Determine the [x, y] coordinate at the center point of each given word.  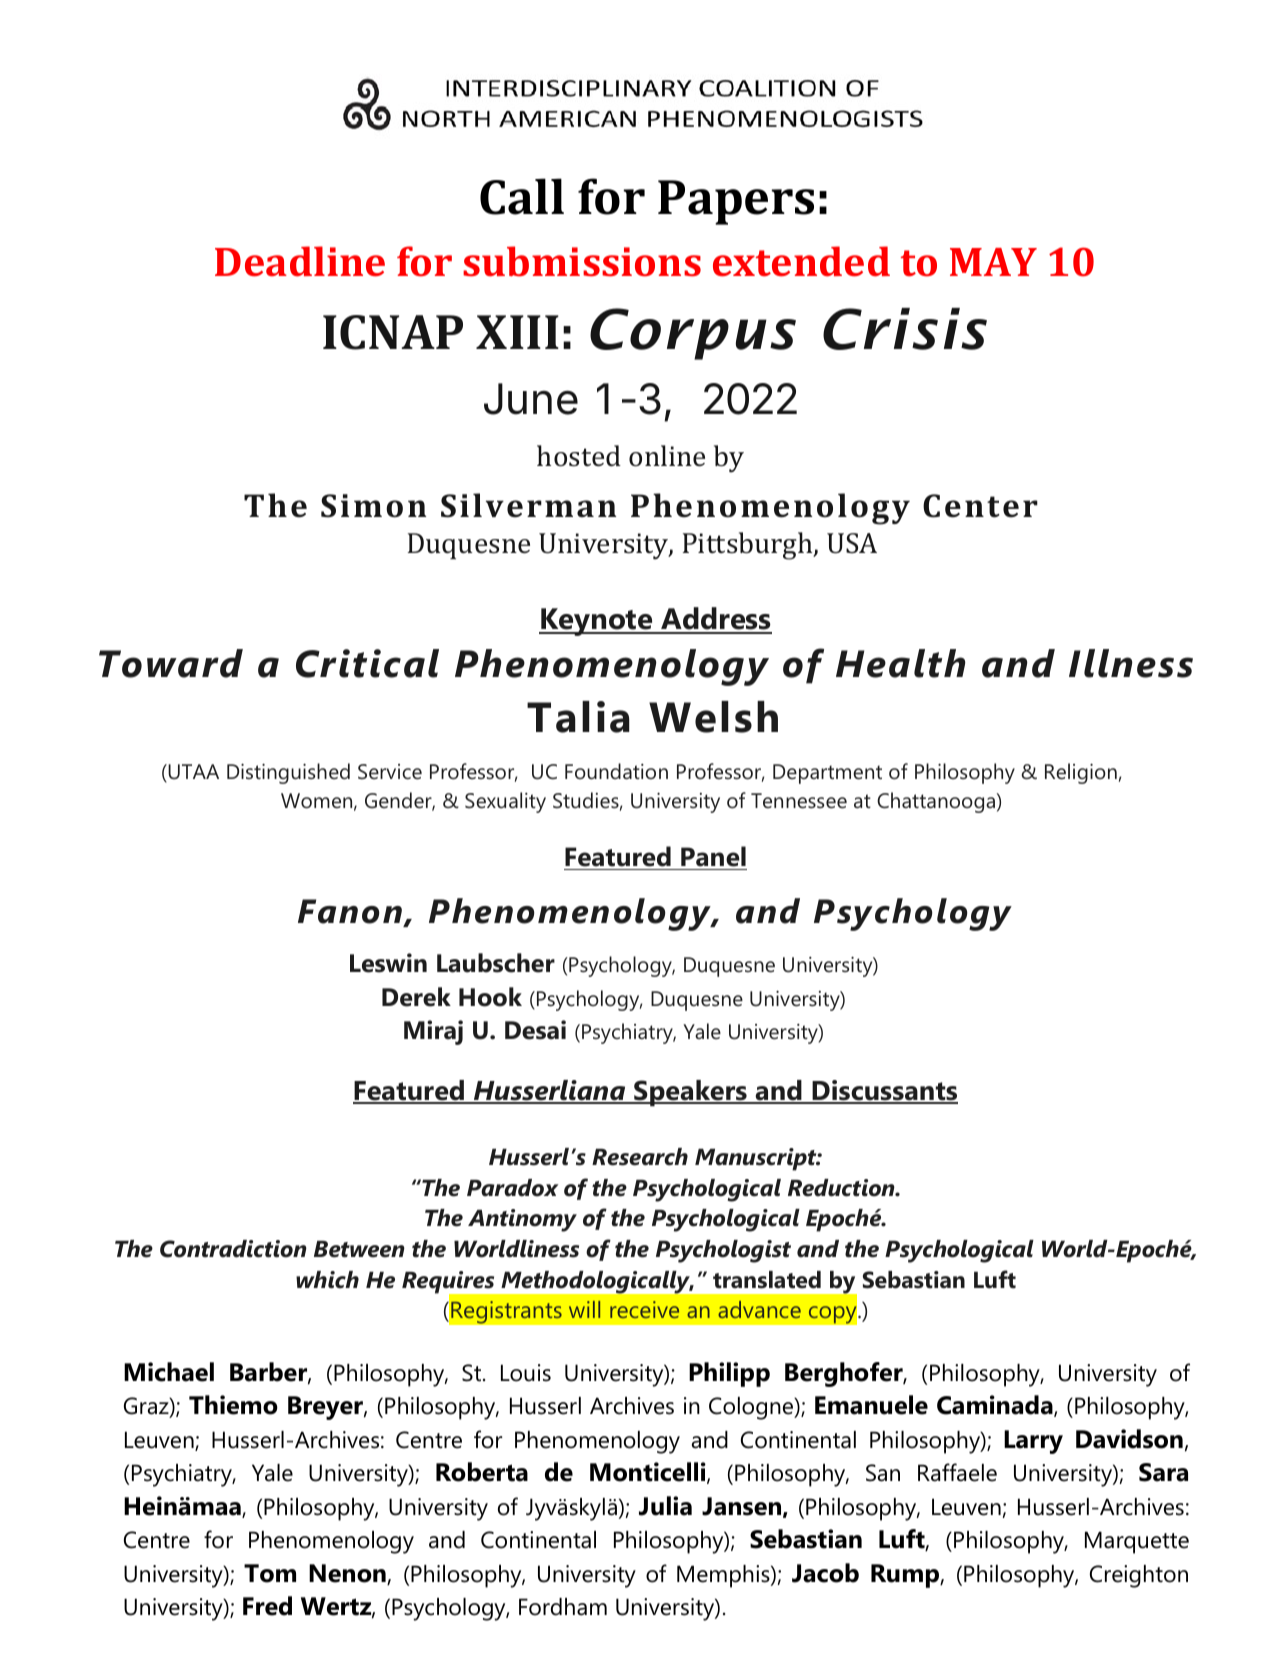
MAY [993, 262]
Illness [1131, 663]
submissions [582, 261]
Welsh [713, 717]
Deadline [300, 261]
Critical [367, 663]
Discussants [884, 1091]
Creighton [1139, 1576]
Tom [270, 1573]
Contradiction [233, 1249]
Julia [665, 1506]
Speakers [690, 1093]
